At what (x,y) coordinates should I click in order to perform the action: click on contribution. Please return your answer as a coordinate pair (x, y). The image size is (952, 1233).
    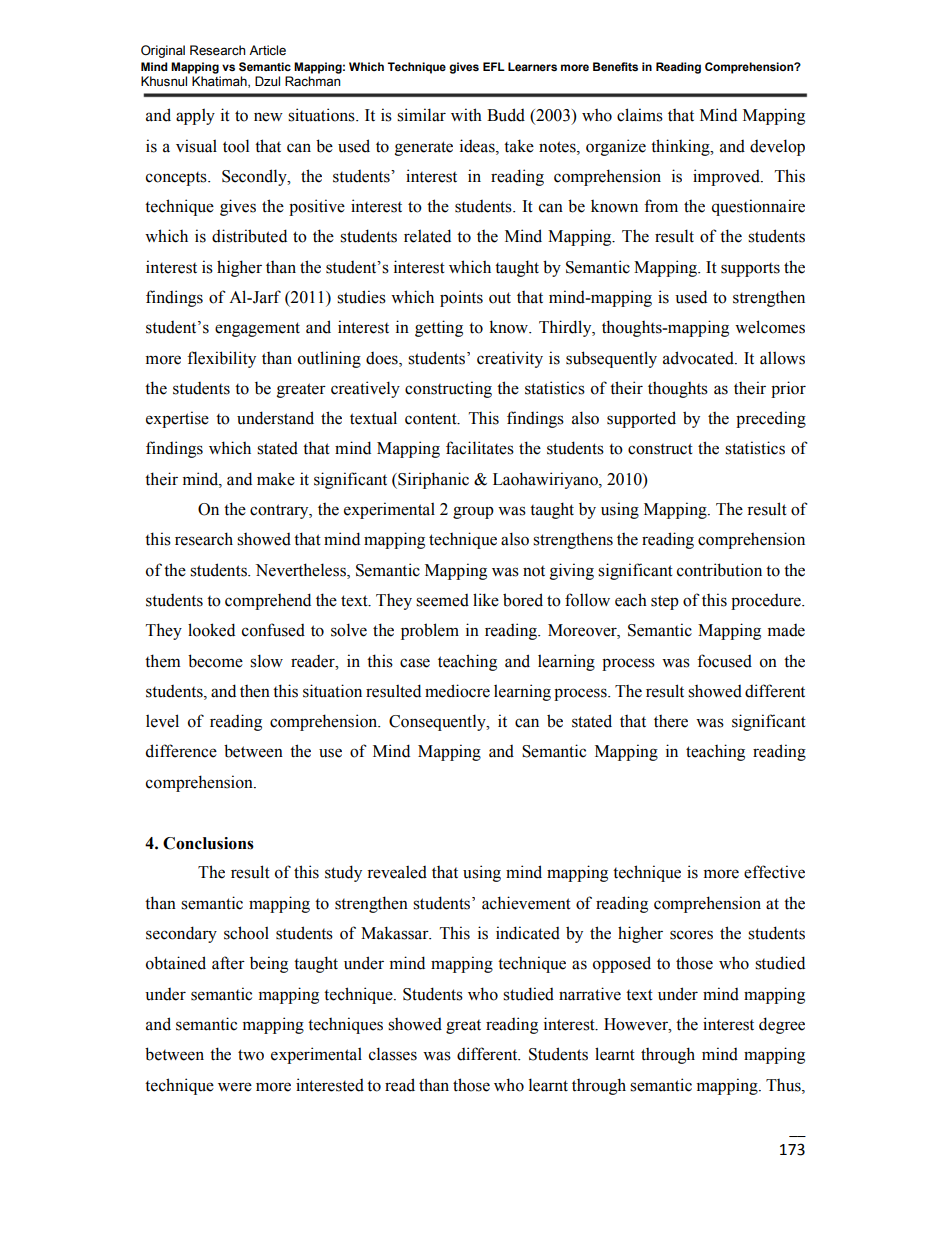
    Looking at the image, I should click on (719, 570).
